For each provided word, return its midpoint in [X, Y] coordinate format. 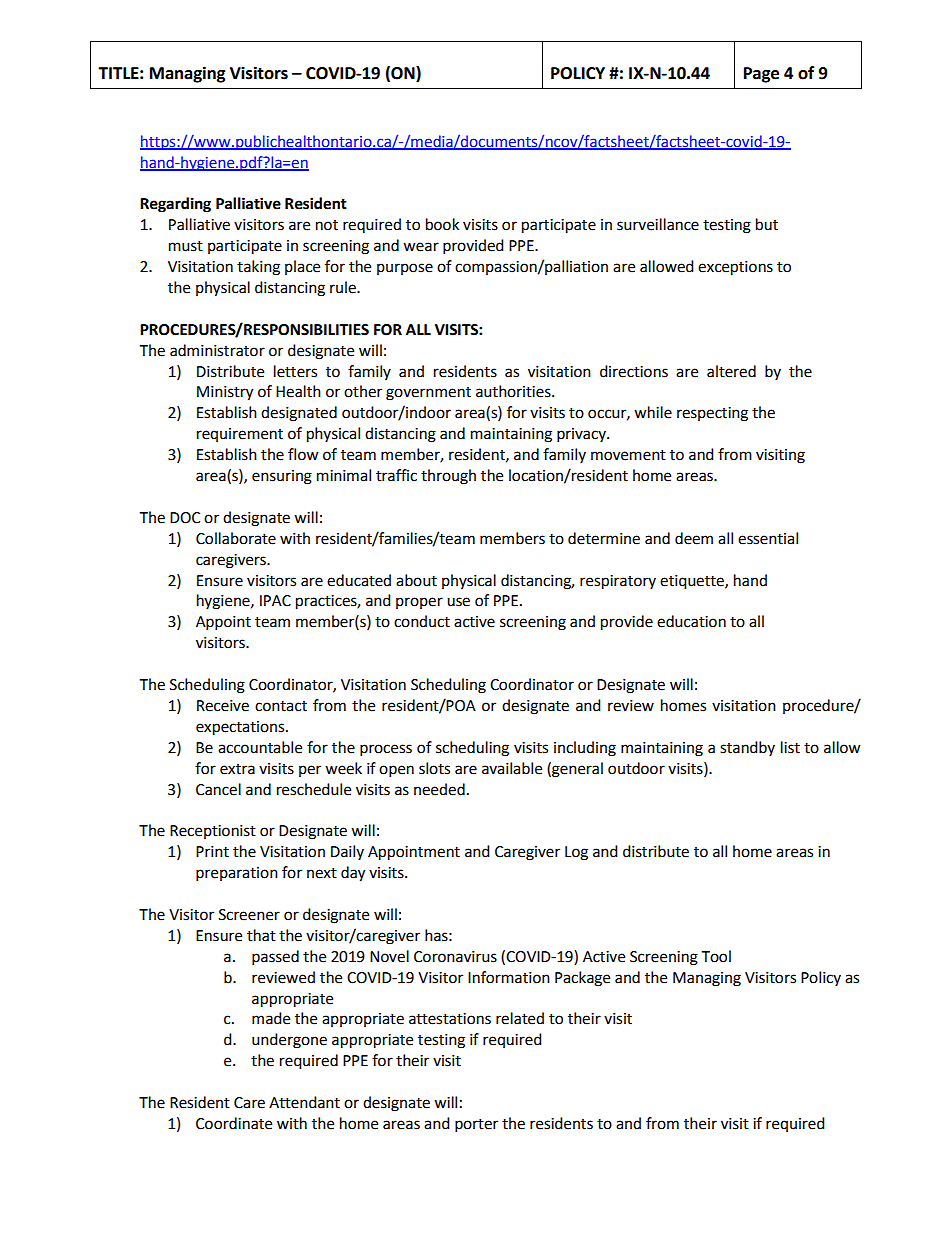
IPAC [275, 601]
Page [761, 75]
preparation [237, 874]
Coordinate [234, 1123]
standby [747, 748]
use [458, 602]
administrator [217, 350]
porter [476, 1126]
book [442, 224]
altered [731, 371]
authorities [514, 391]
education [691, 621]
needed [439, 789]
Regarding [175, 205]
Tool [716, 956]
